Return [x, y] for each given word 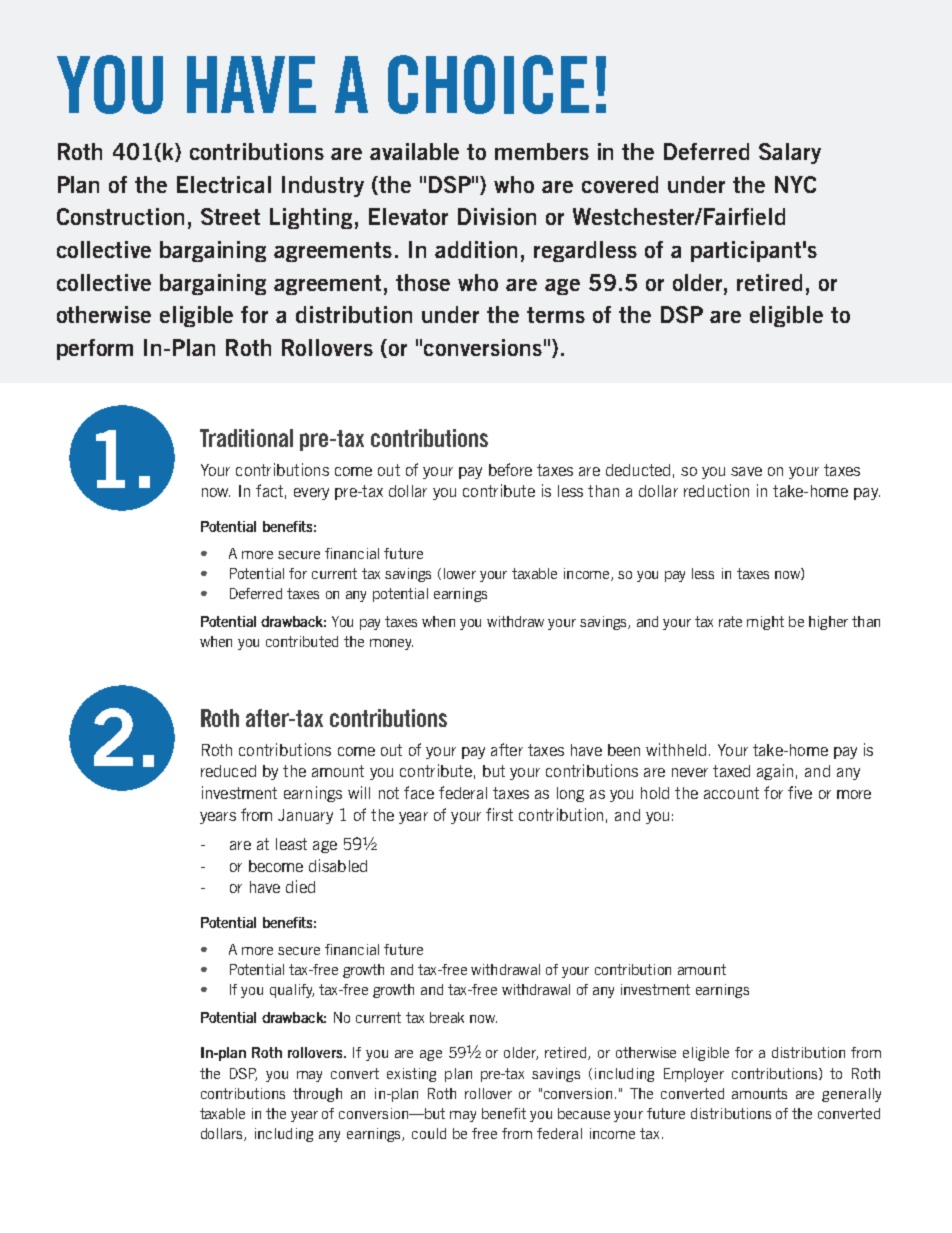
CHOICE [488, 84]
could [429, 1133]
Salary [790, 153]
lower [460, 573]
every [311, 494]
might [765, 623]
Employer [694, 1075]
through [317, 1095]
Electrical [224, 184]
